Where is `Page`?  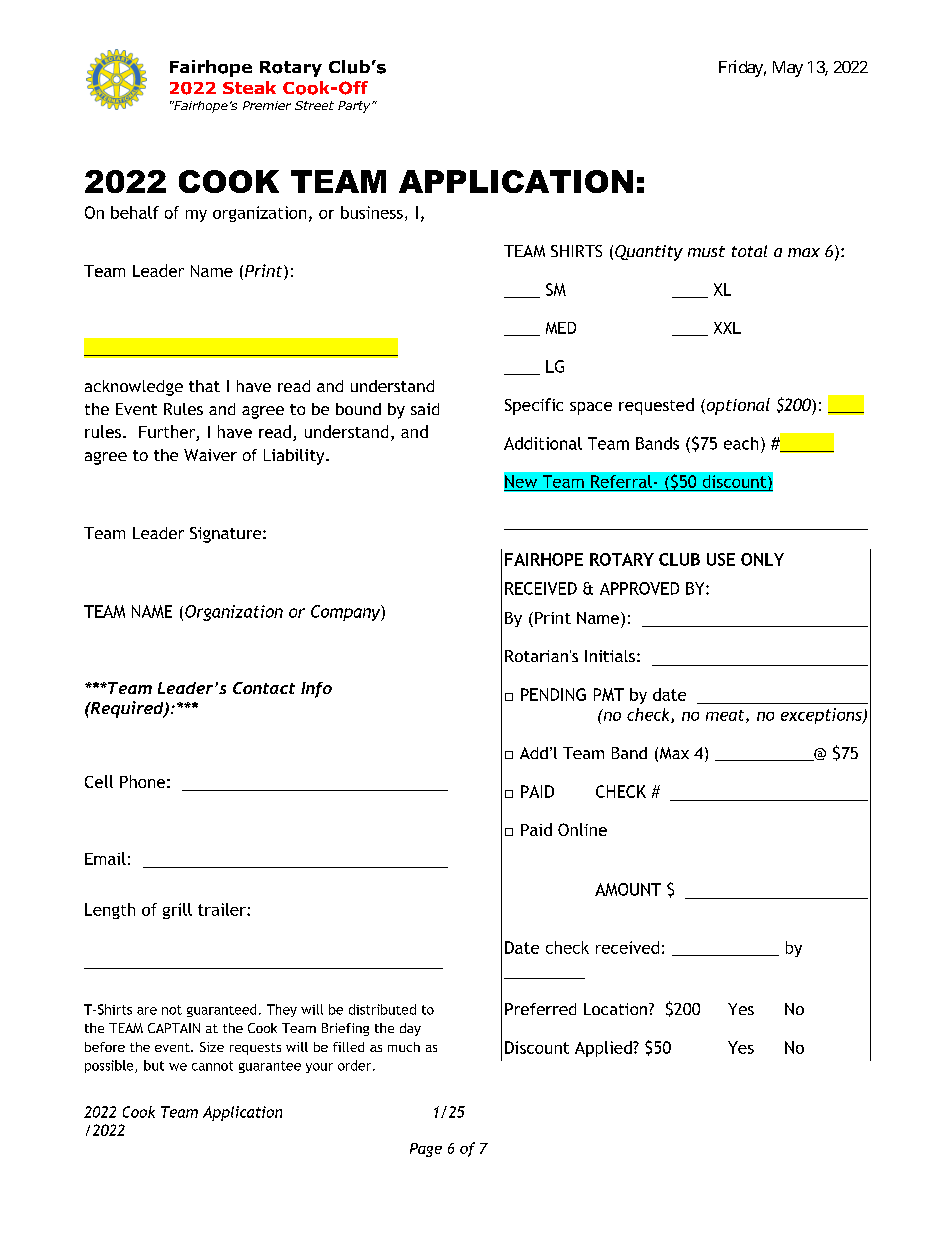 Page is located at coordinates (426, 1150).
